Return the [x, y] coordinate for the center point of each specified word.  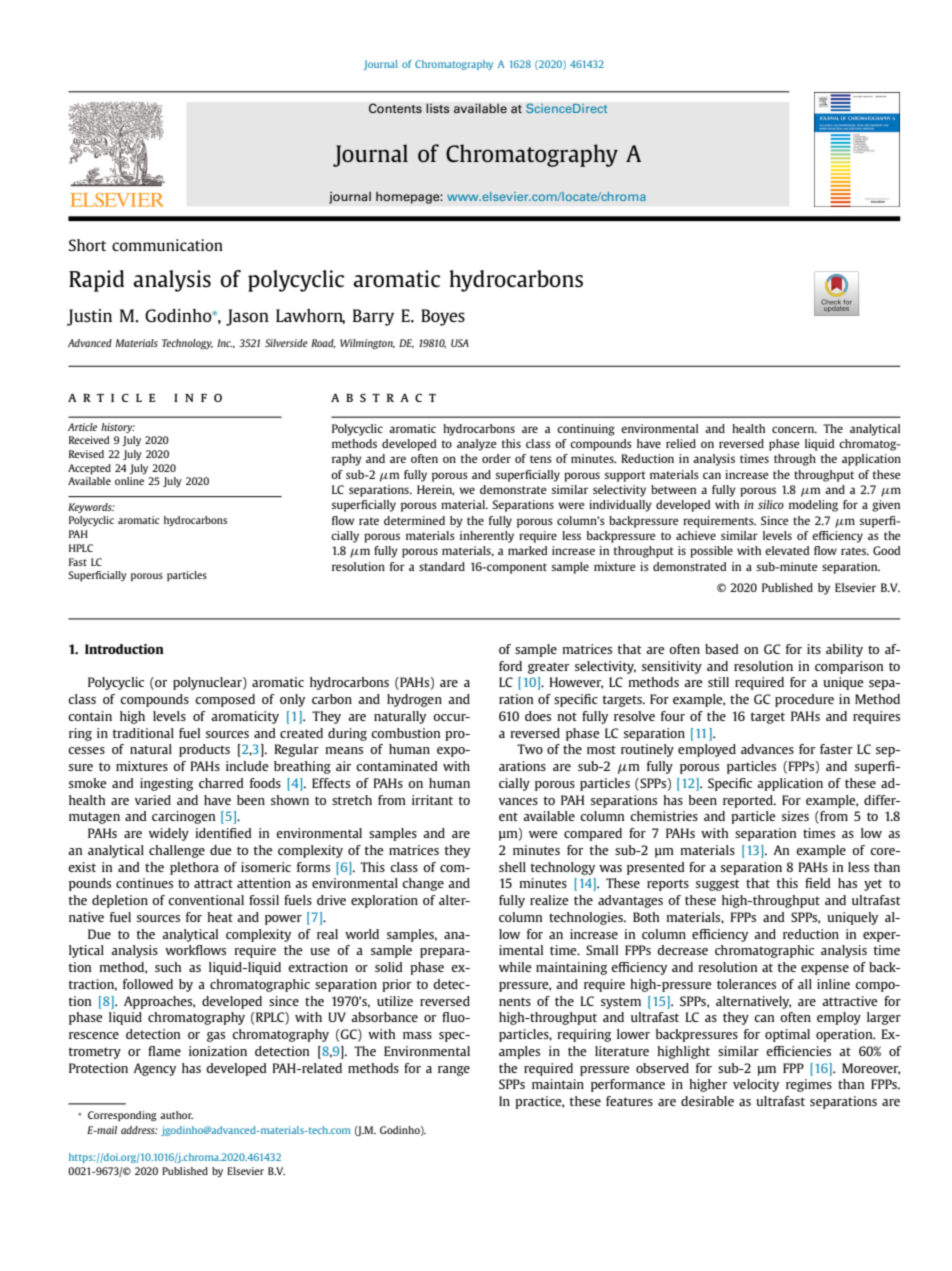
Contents [395, 108]
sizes [795, 816]
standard [442, 566]
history [118, 428]
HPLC [81, 548]
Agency [154, 1069]
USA [460, 343]
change [423, 884]
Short [87, 245]
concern [794, 429]
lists [438, 108]
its [814, 649]
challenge [177, 851]
